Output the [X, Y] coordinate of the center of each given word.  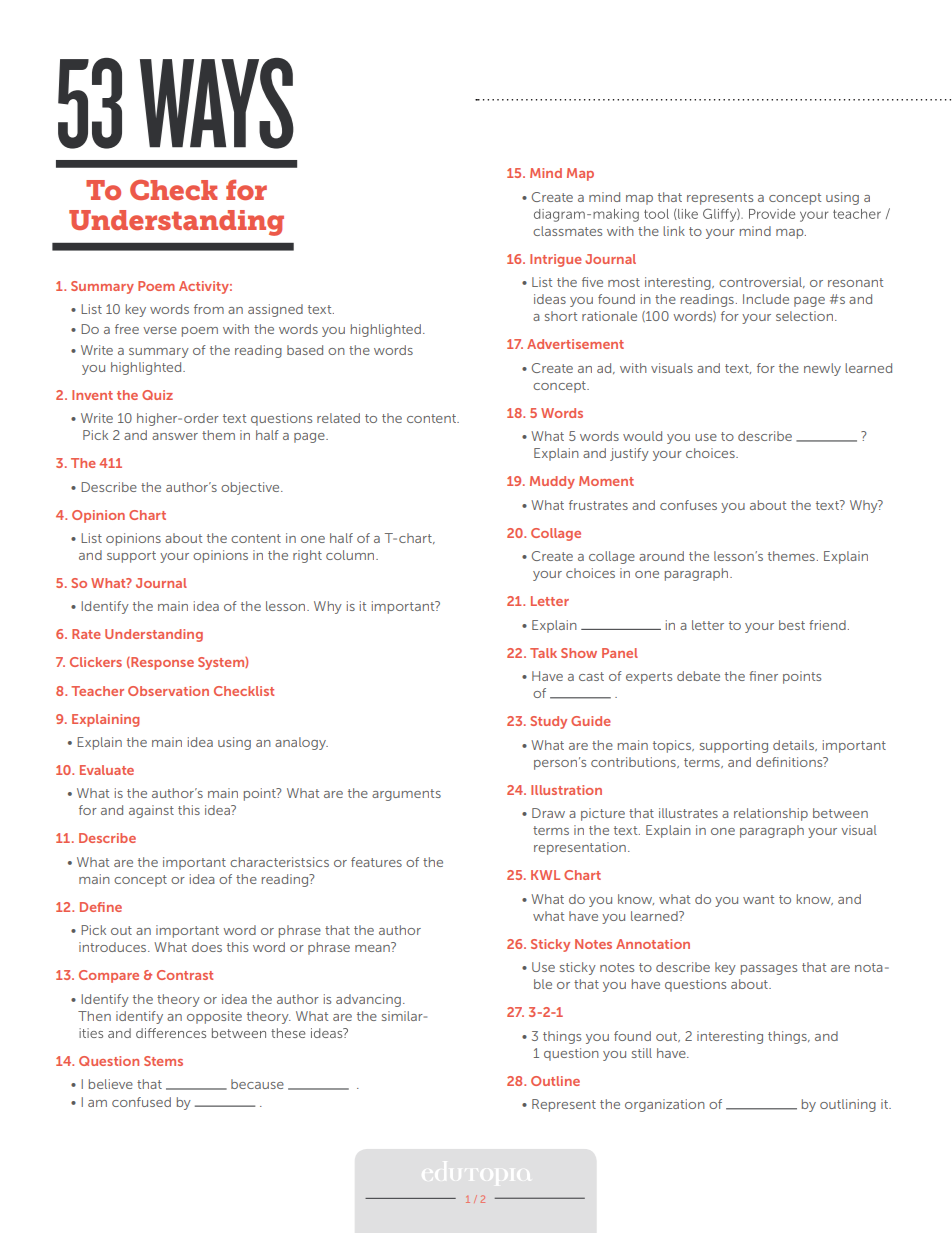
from [209, 309]
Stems [163, 1061]
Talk [543, 653]
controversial [761, 282]
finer [763, 676]
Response [161, 663]
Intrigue [556, 260]
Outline [555, 1081]
